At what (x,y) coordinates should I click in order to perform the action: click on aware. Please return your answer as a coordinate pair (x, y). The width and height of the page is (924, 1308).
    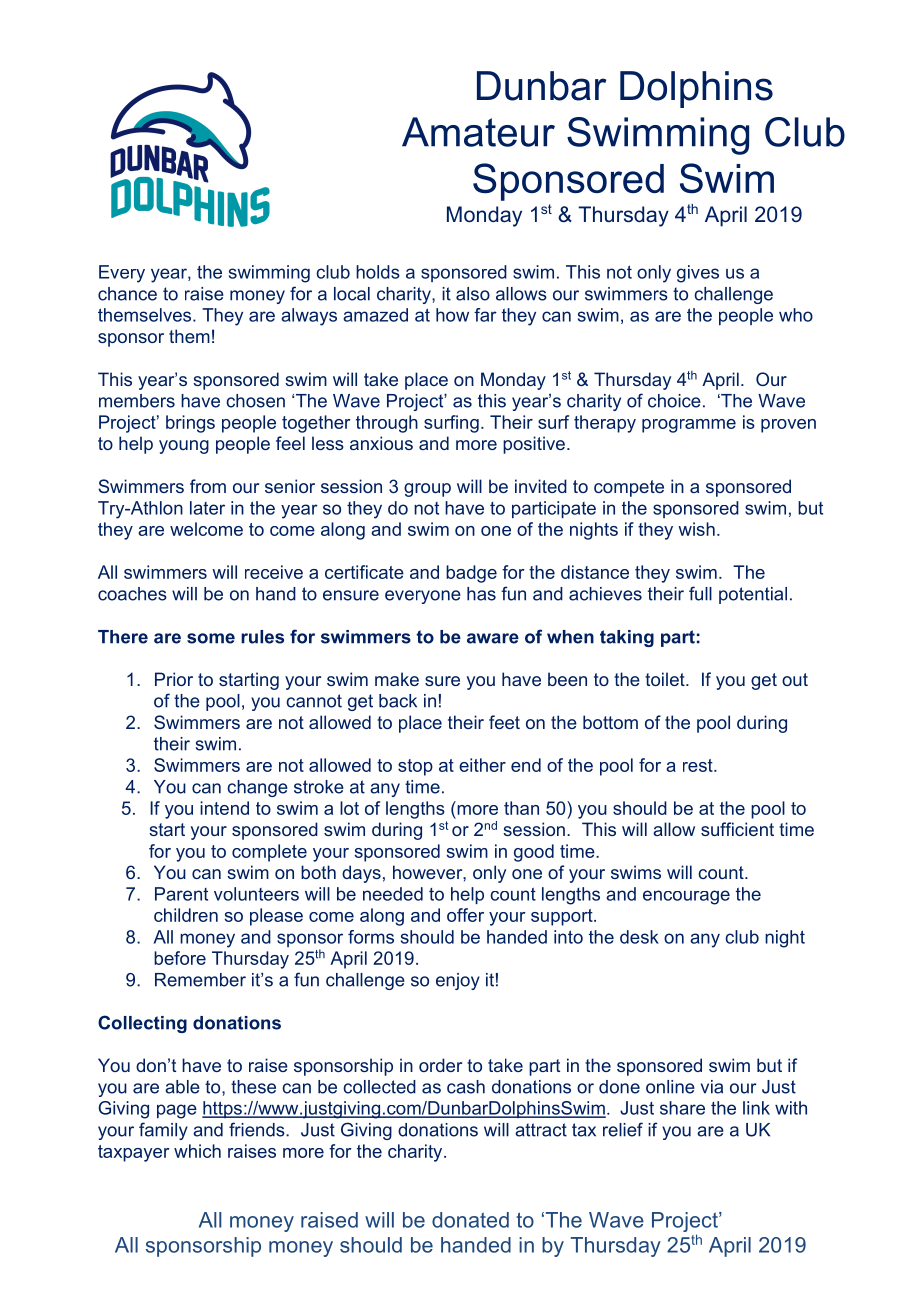
    Looking at the image, I should click on (493, 638).
